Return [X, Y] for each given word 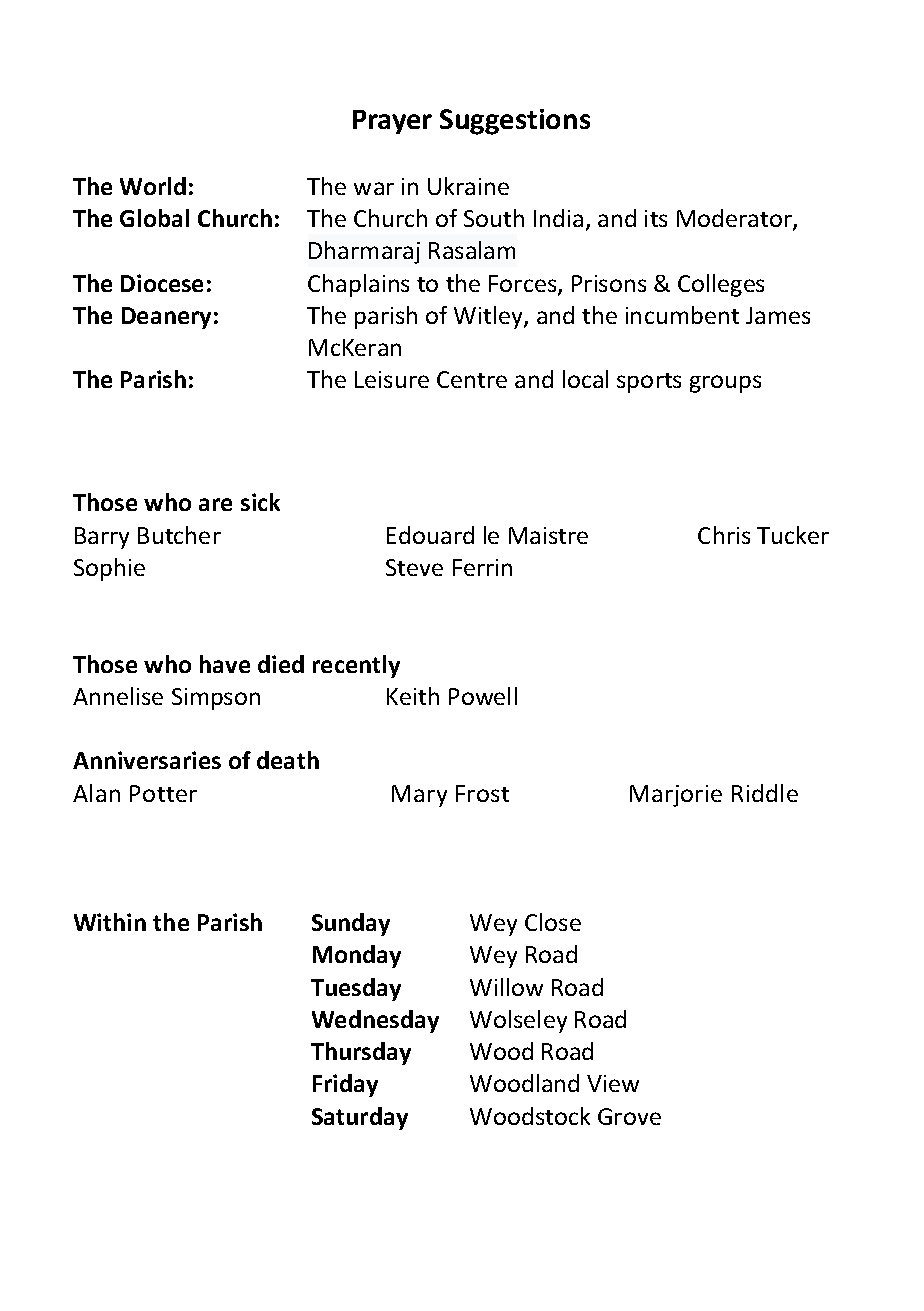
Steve [414, 567]
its [656, 218]
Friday [345, 1085]
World [153, 186]
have [225, 664]
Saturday [360, 1118]
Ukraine [468, 186]
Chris [724, 535]
